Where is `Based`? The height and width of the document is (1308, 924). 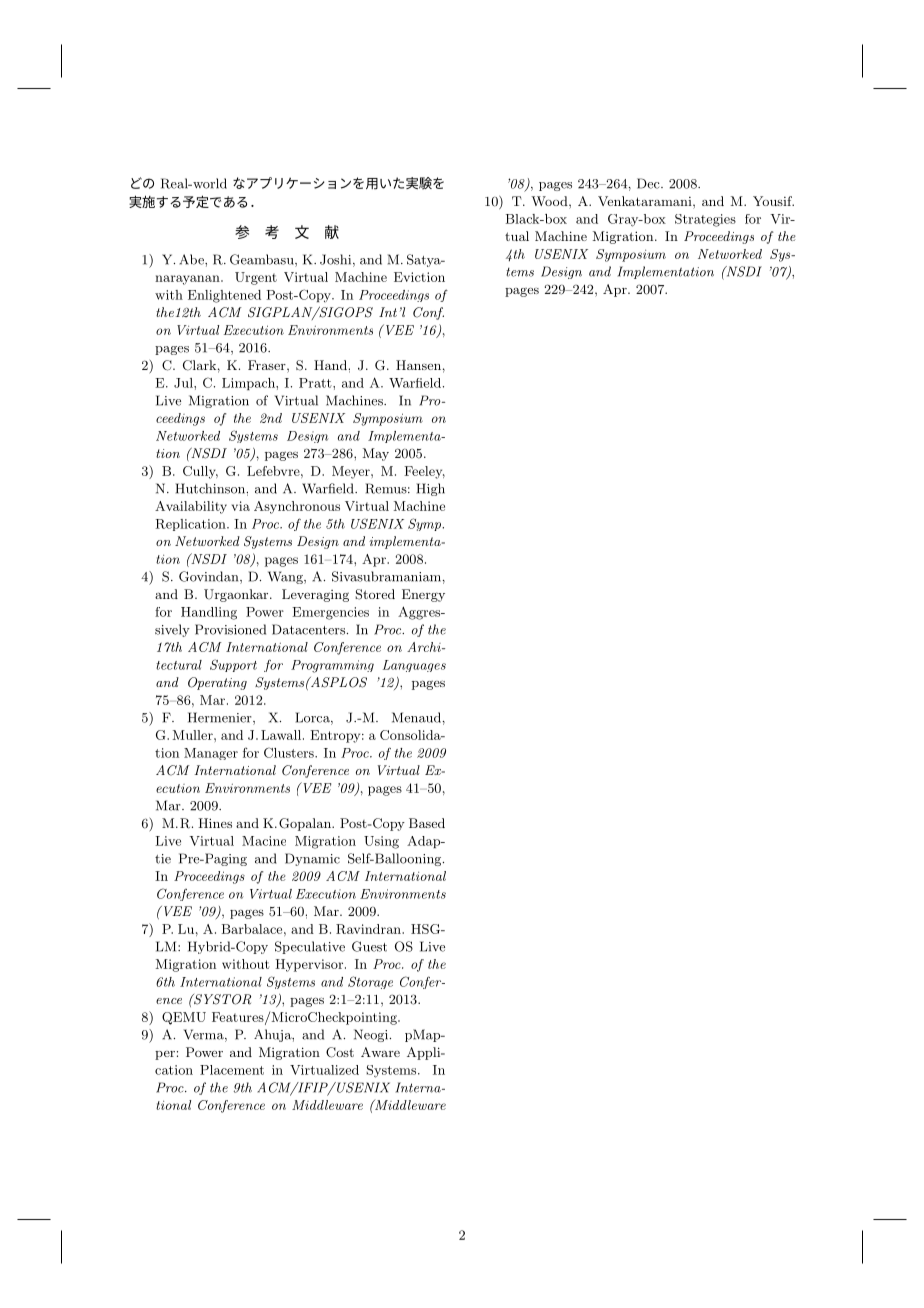
Based is located at coordinates (427, 823).
